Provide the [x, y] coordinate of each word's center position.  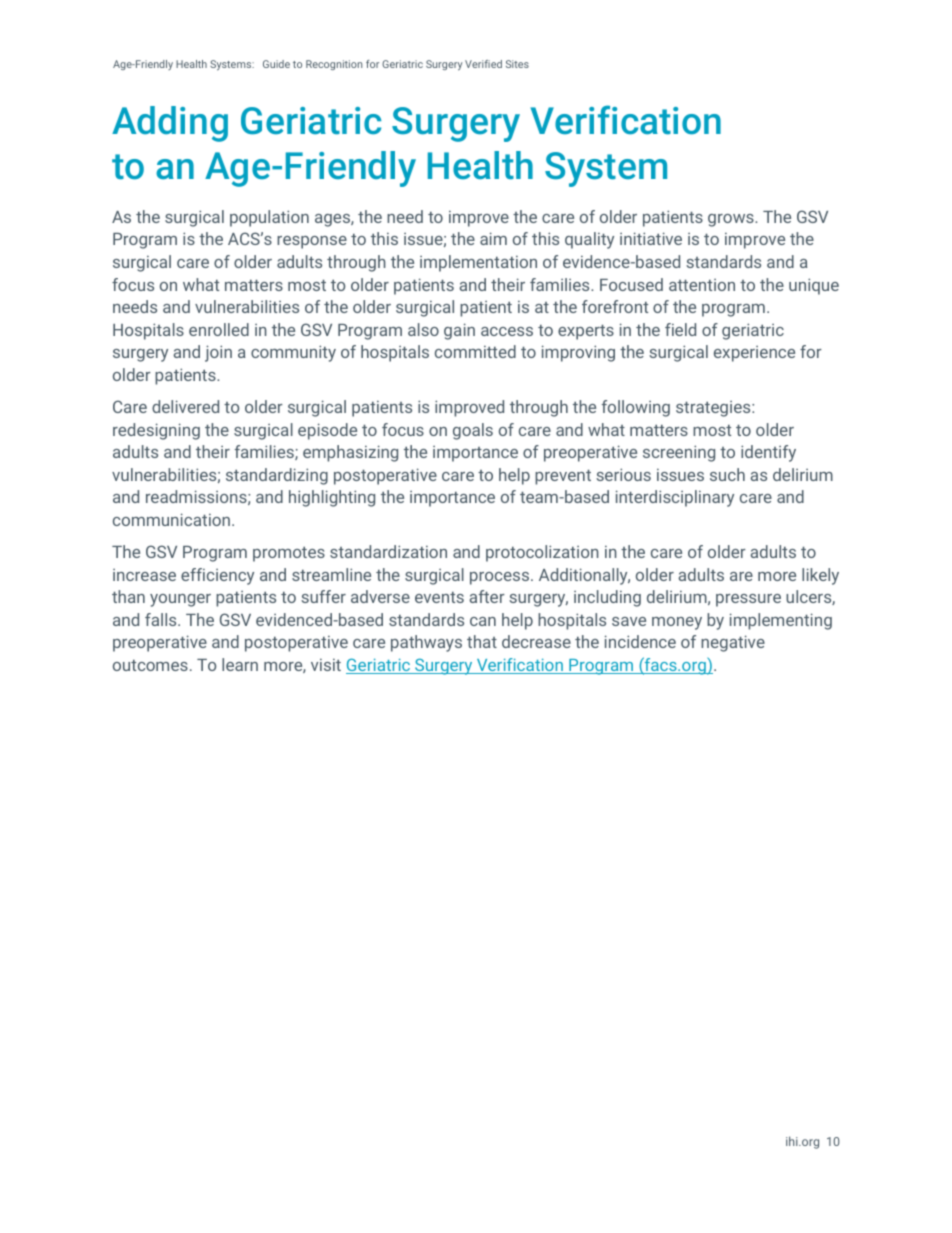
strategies [714, 409]
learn [240, 664]
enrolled [219, 329]
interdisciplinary [675, 498]
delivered [185, 406]
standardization [388, 551]
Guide [276, 64]
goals [473, 431]
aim [493, 238]
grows [732, 220]
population [269, 218]
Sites [517, 64]
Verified [483, 64]
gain [459, 331]
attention [702, 285]
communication [171, 519]
